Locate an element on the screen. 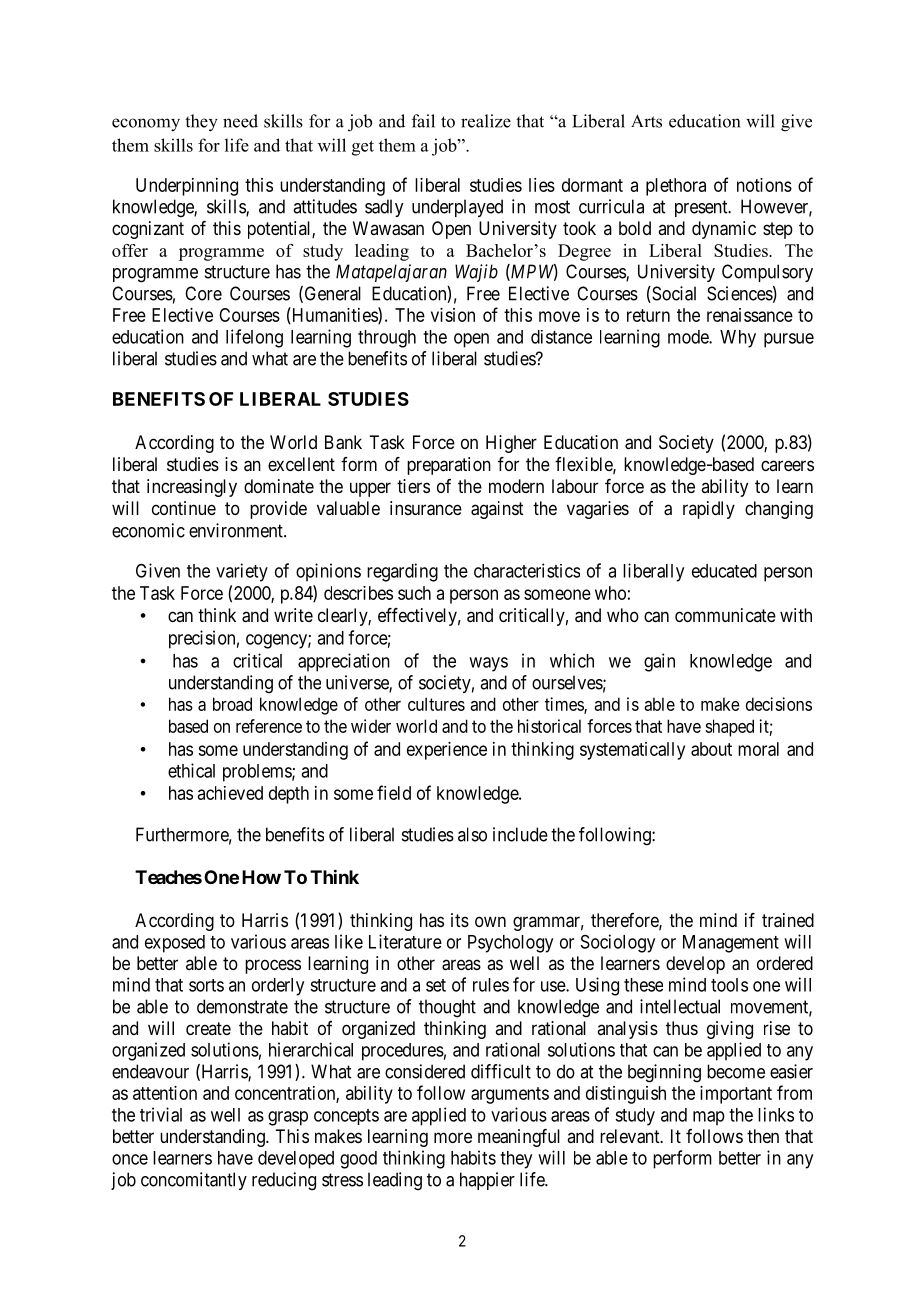  increasingly is located at coordinates (192, 488).
